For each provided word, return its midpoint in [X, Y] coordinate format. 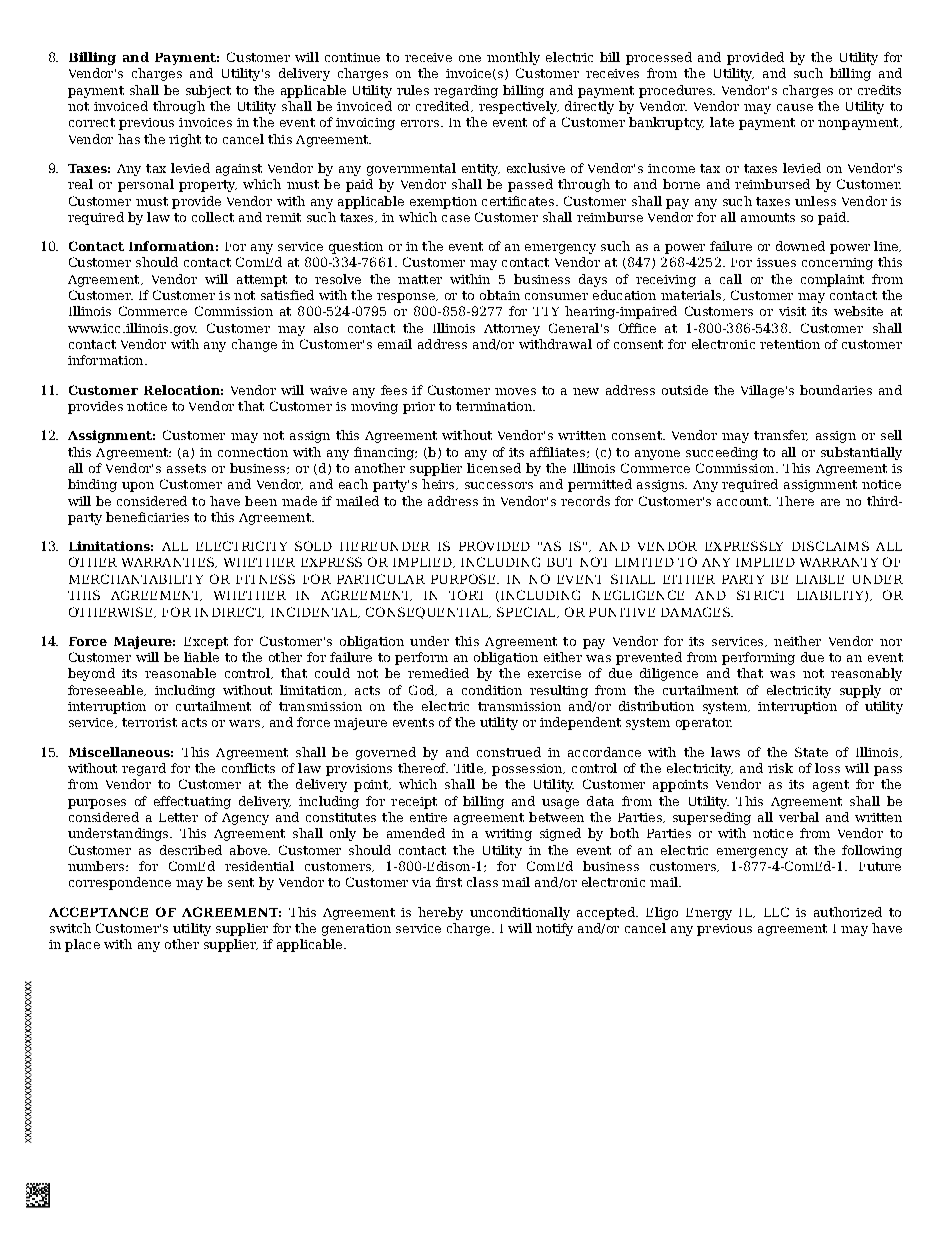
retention [790, 344]
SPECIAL [527, 612]
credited [444, 106]
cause [795, 107]
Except [206, 643]
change [254, 345]
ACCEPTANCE [98, 912]
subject [208, 91]
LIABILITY [831, 596]
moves [515, 391]
